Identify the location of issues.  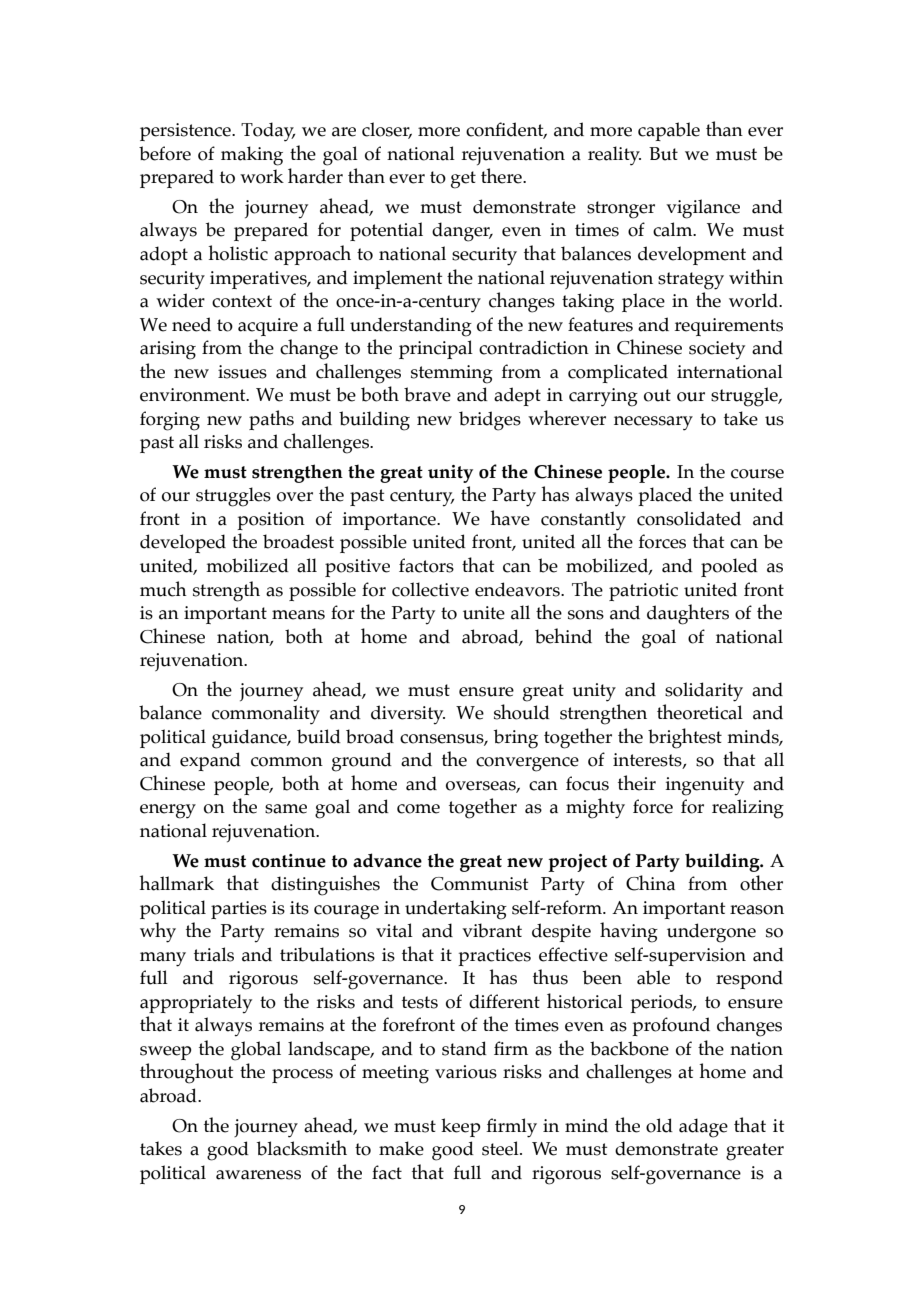
(242, 372).
